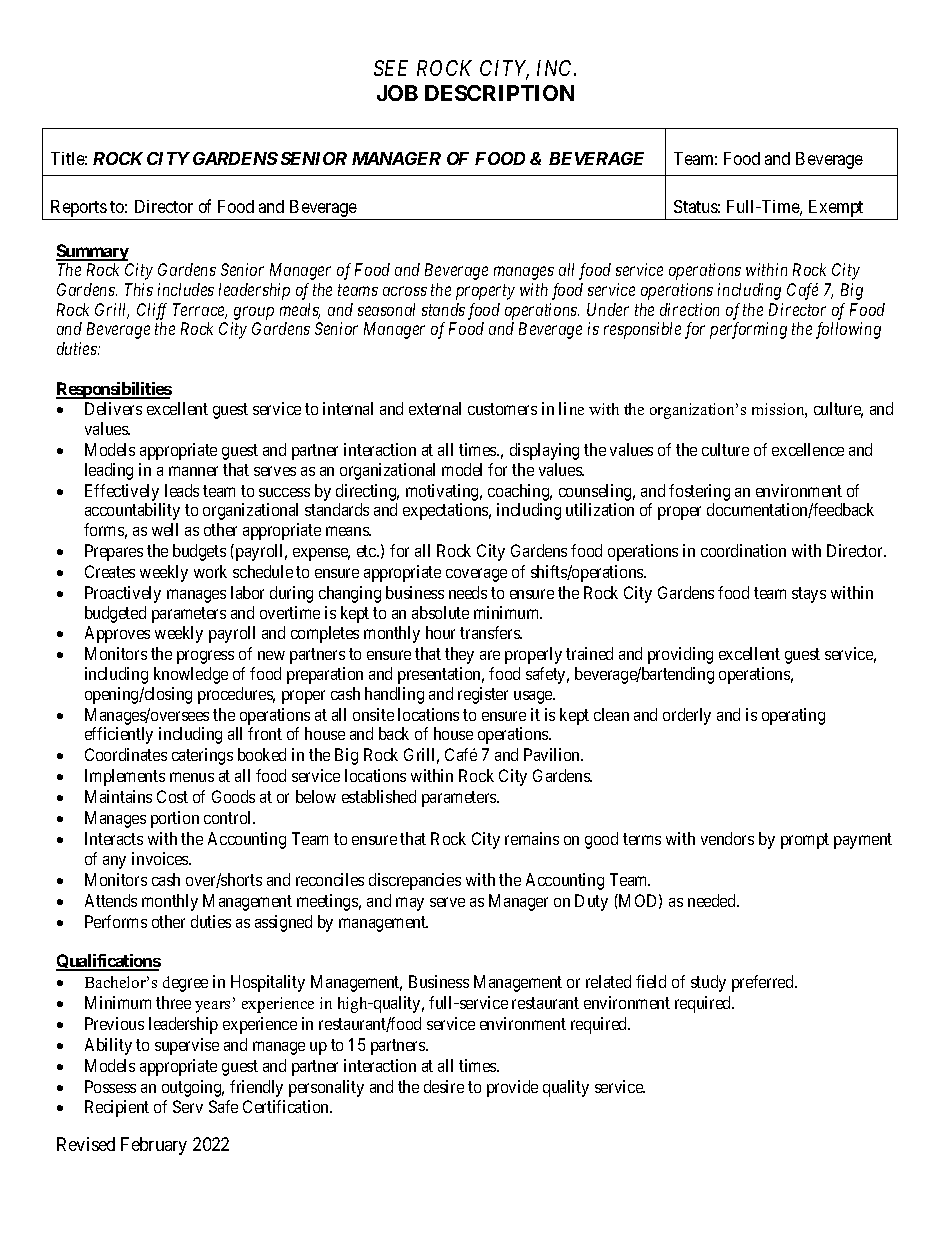 The width and height of the screenshot is (952, 1233). Describe the element at coordinates (193, 1088) in the screenshot. I see `outgoing` at that location.
